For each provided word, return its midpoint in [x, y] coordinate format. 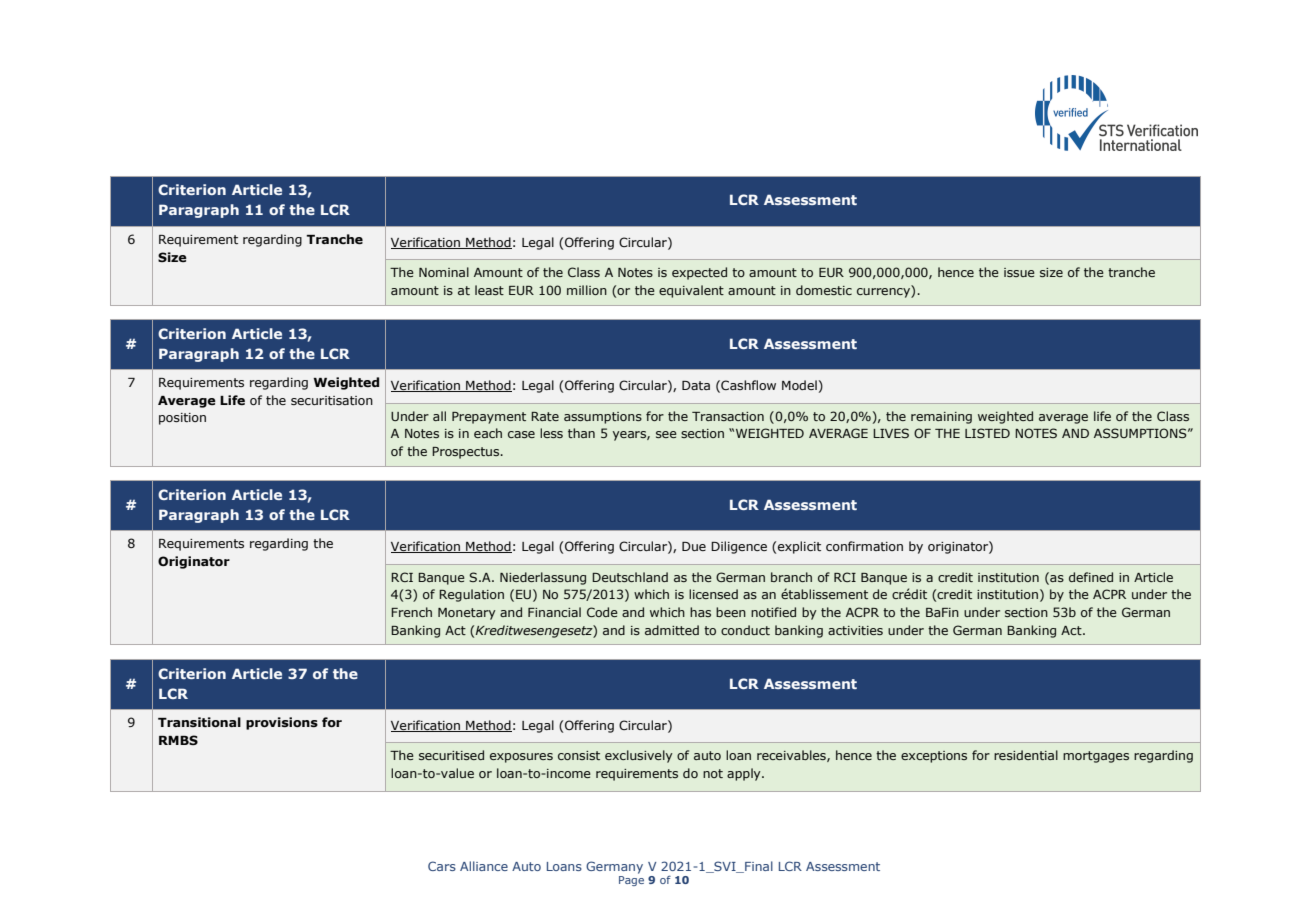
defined [1091, 577]
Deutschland [630, 577]
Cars [442, 866]
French [411, 612]
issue [1019, 272]
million [587, 290]
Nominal [444, 272]
